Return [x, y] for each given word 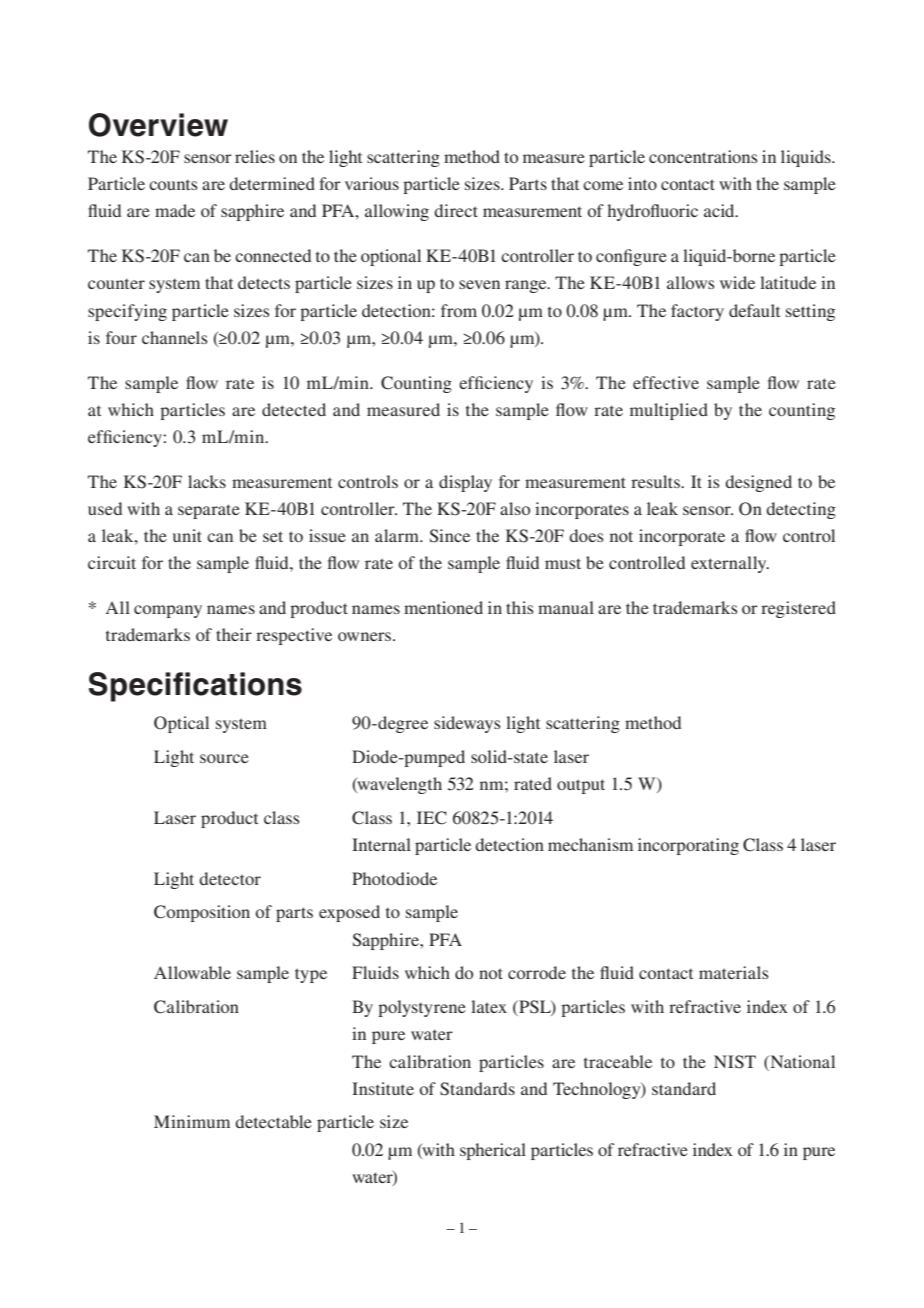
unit [187, 535]
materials [734, 972]
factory [697, 312]
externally [730, 564]
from [459, 310]
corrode [537, 972]
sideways [467, 724]
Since [450, 536]
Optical [181, 724]
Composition [202, 913]
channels [175, 337]
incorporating [688, 846]
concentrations [703, 156]
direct [456, 210]
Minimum [192, 1121]
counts [173, 185]
